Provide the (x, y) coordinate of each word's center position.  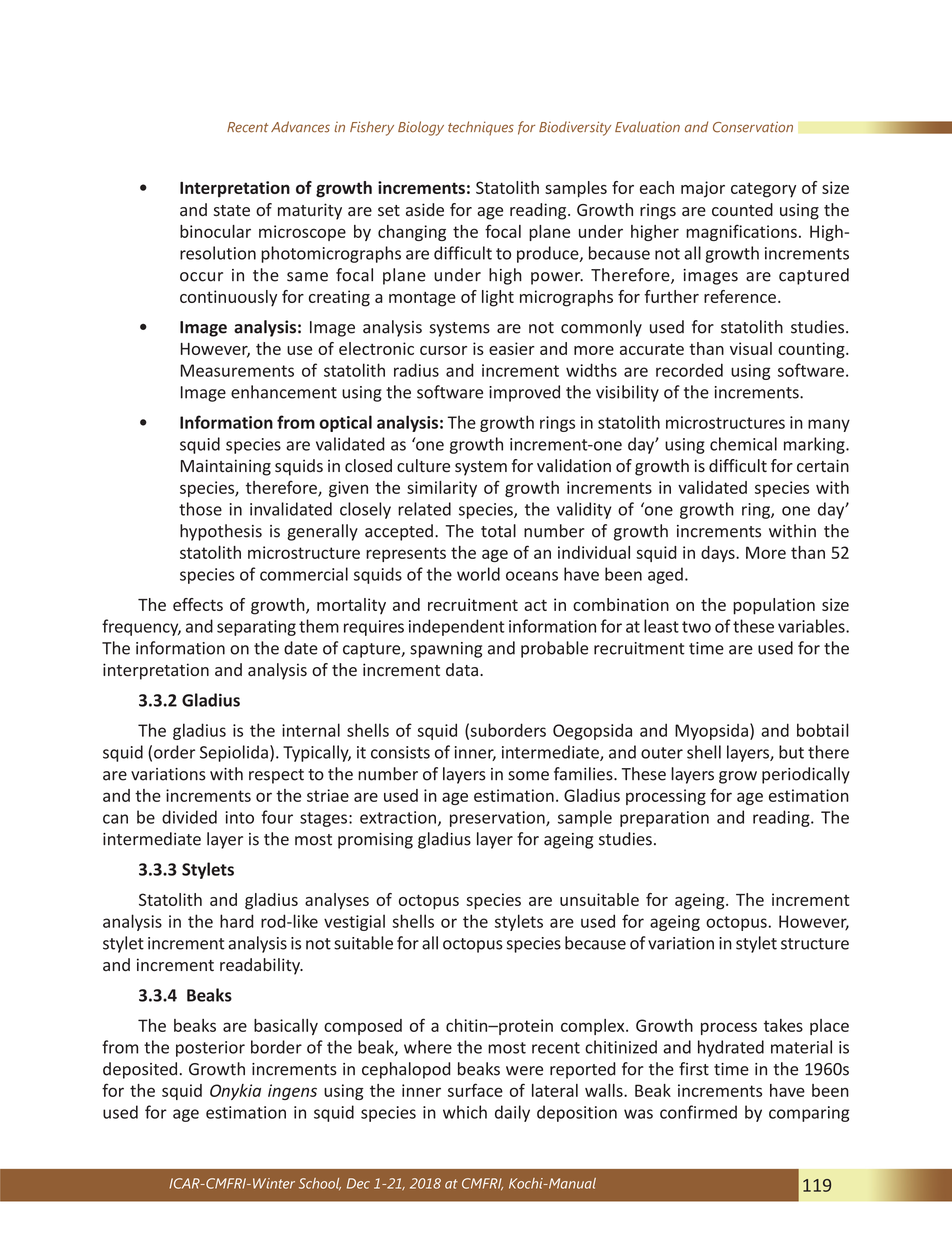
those (200, 509)
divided (189, 817)
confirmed (698, 1112)
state (231, 211)
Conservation (753, 127)
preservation (498, 819)
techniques (481, 128)
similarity (442, 489)
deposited (140, 1070)
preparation (664, 819)
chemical (743, 444)
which (465, 1112)
